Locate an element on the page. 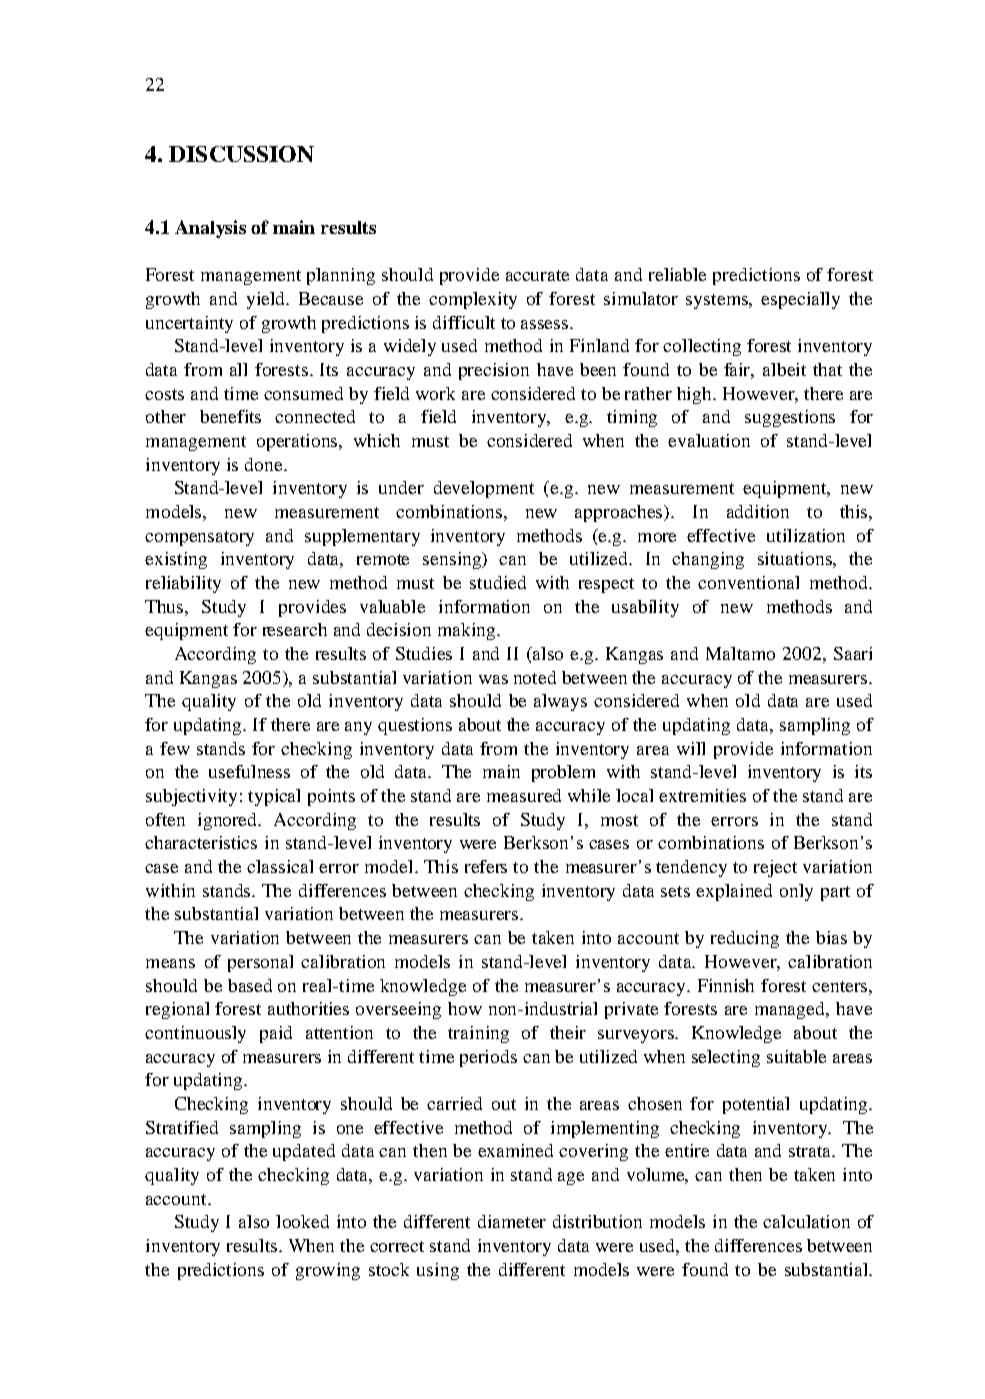  studied is located at coordinates (498, 582).
